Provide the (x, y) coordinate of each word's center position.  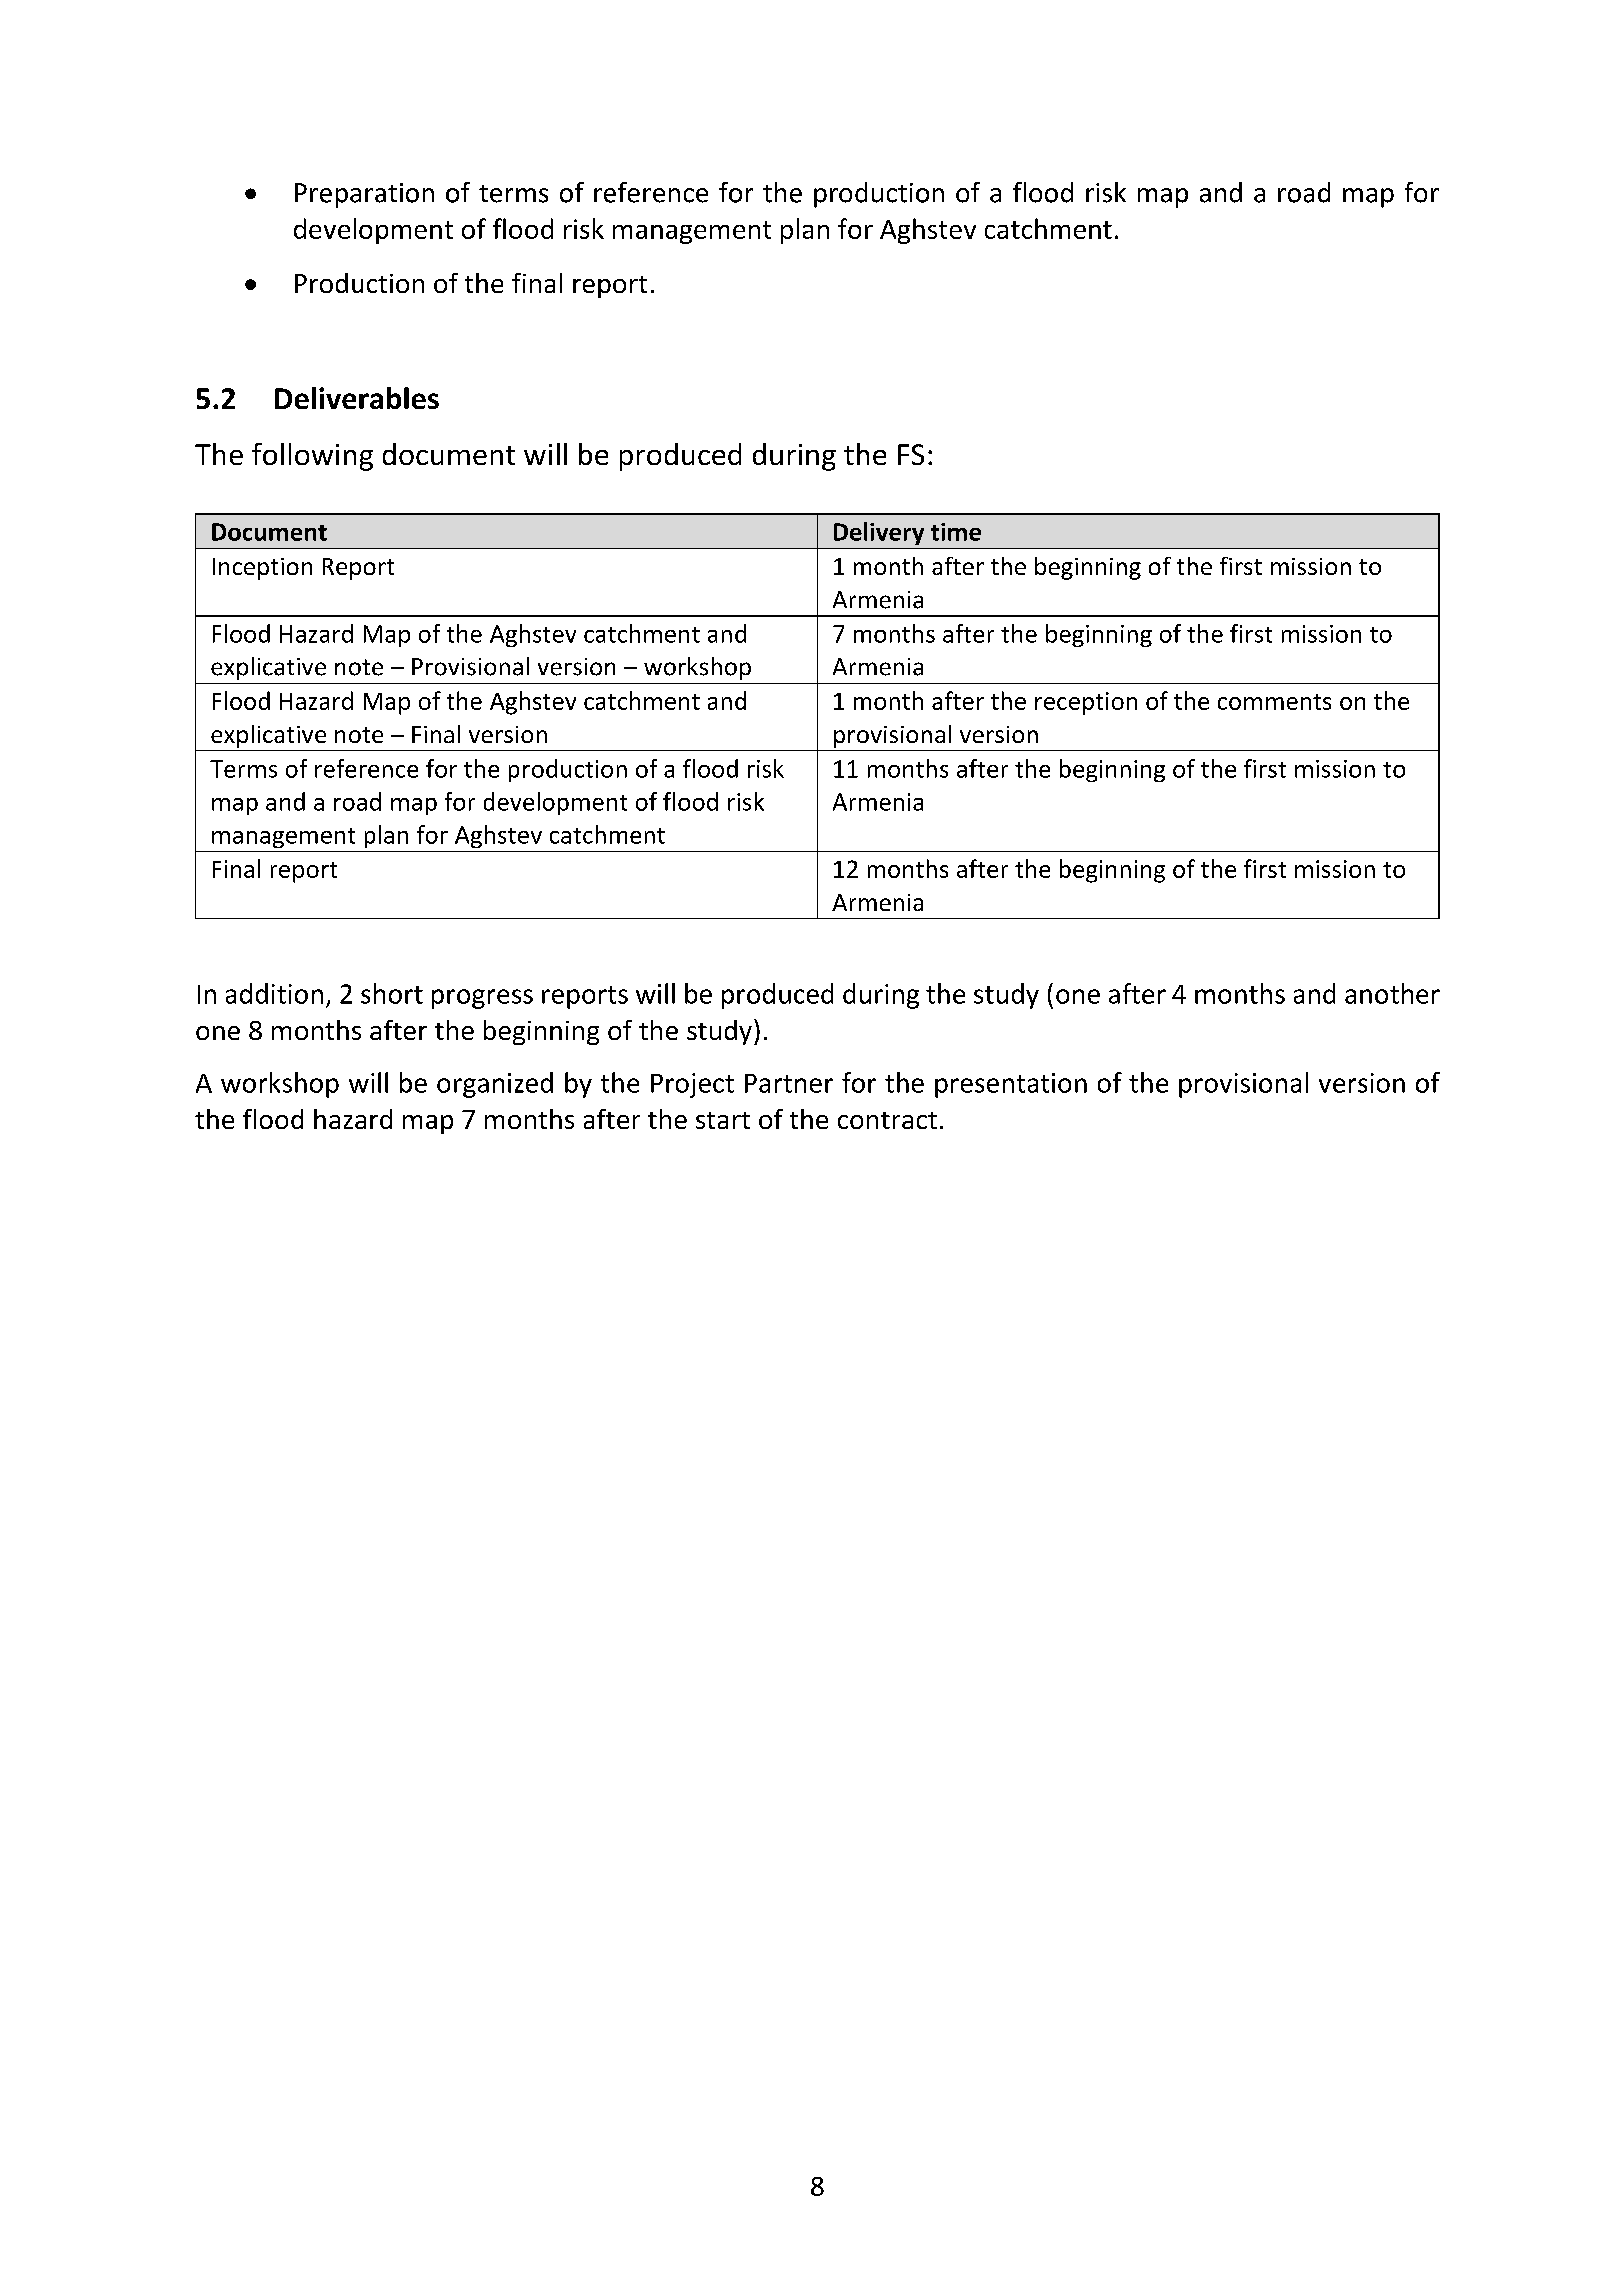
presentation (1011, 1085)
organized (495, 1085)
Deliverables (357, 398)
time (956, 532)
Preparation (364, 195)
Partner (789, 1083)
